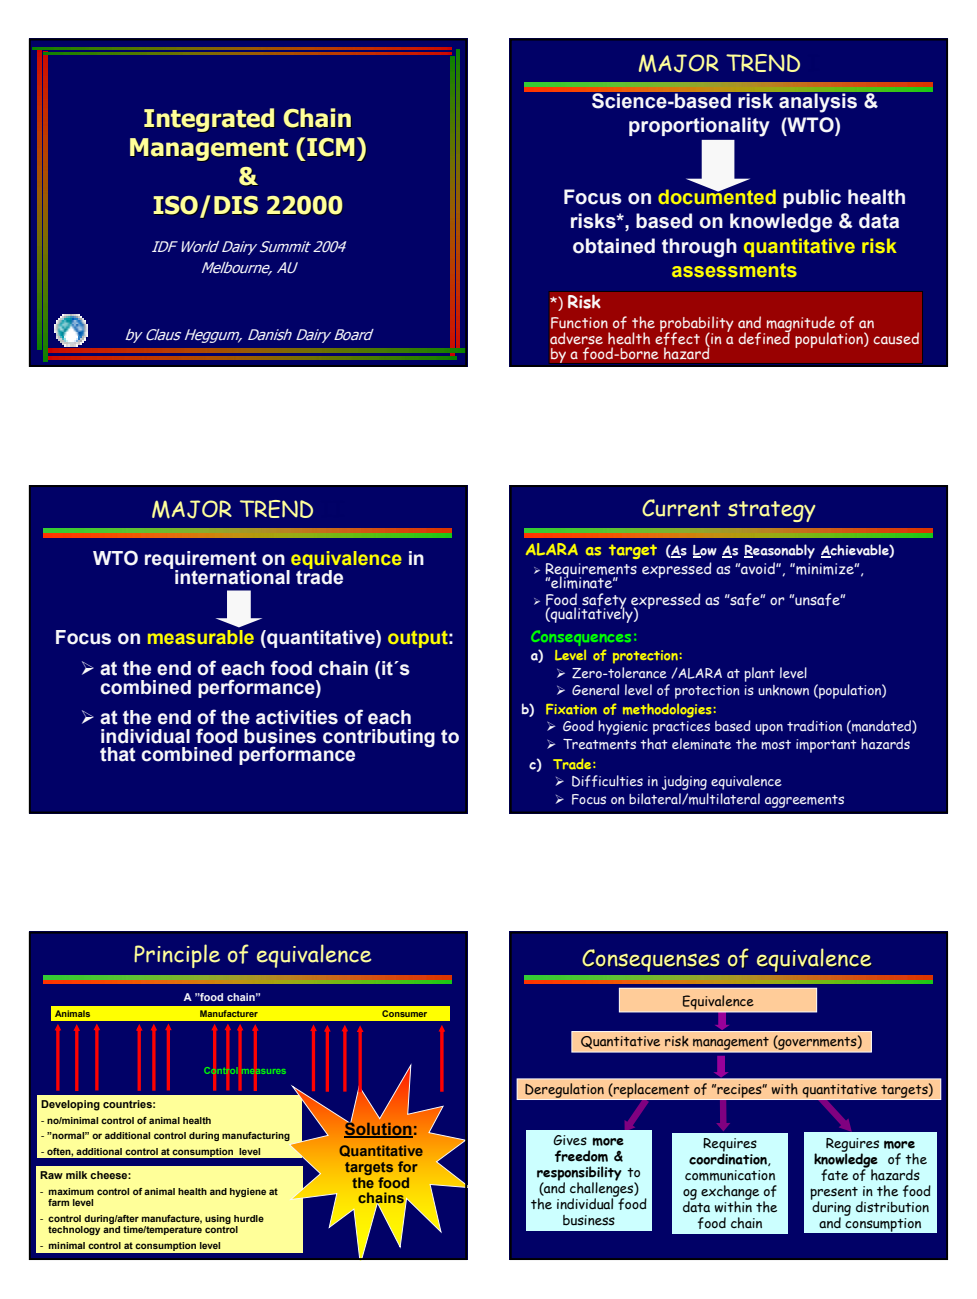 Image resolution: width=977 pixels, height=1299 pixels. I want to click on measurable, so click(201, 637).
